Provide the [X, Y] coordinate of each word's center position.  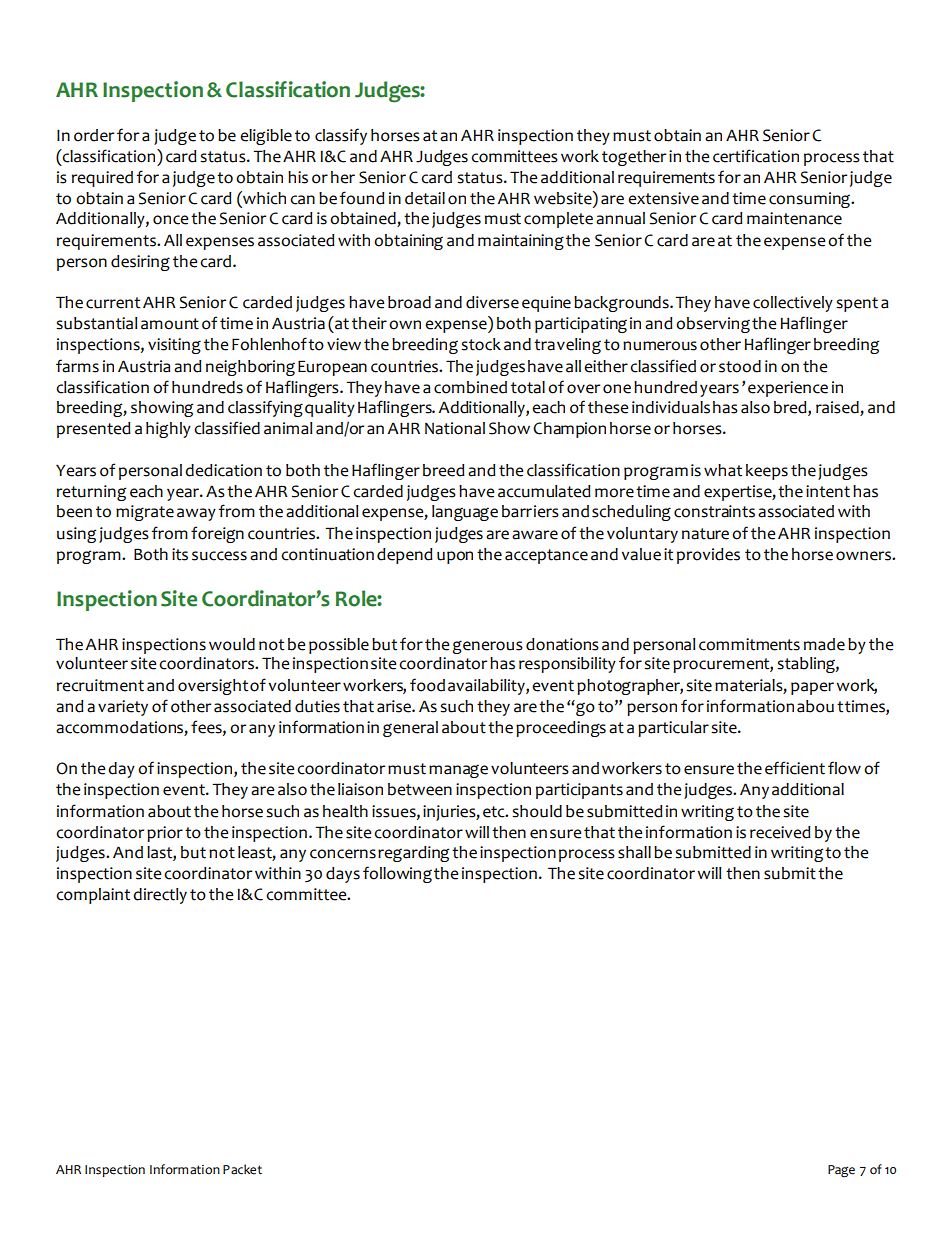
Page [841, 1171]
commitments [749, 644]
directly [160, 896]
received [780, 832]
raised [837, 407]
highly [168, 430]
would [232, 644]
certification [756, 156]
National [455, 428]
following [397, 874]
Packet [242, 1169]
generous [487, 647]
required [102, 179]
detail [425, 198]
